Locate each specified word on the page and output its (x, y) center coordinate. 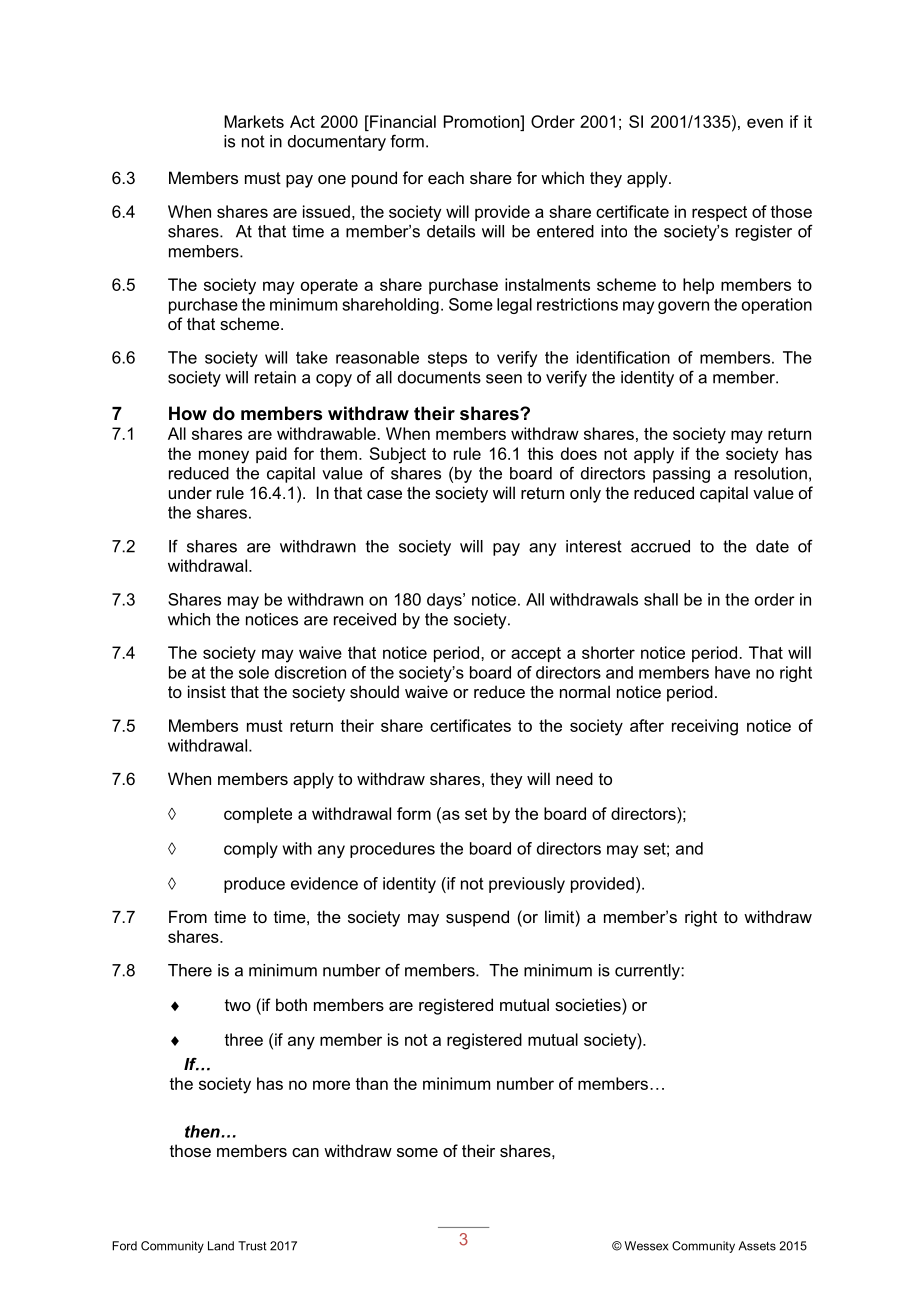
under (190, 492)
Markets (254, 121)
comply (251, 850)
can (305, 1152)
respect (719, 213)
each (446, 177)
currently (648, 972)
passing (681, 475)
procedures (392, 850)
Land (221, 1246)
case (384, 494)
